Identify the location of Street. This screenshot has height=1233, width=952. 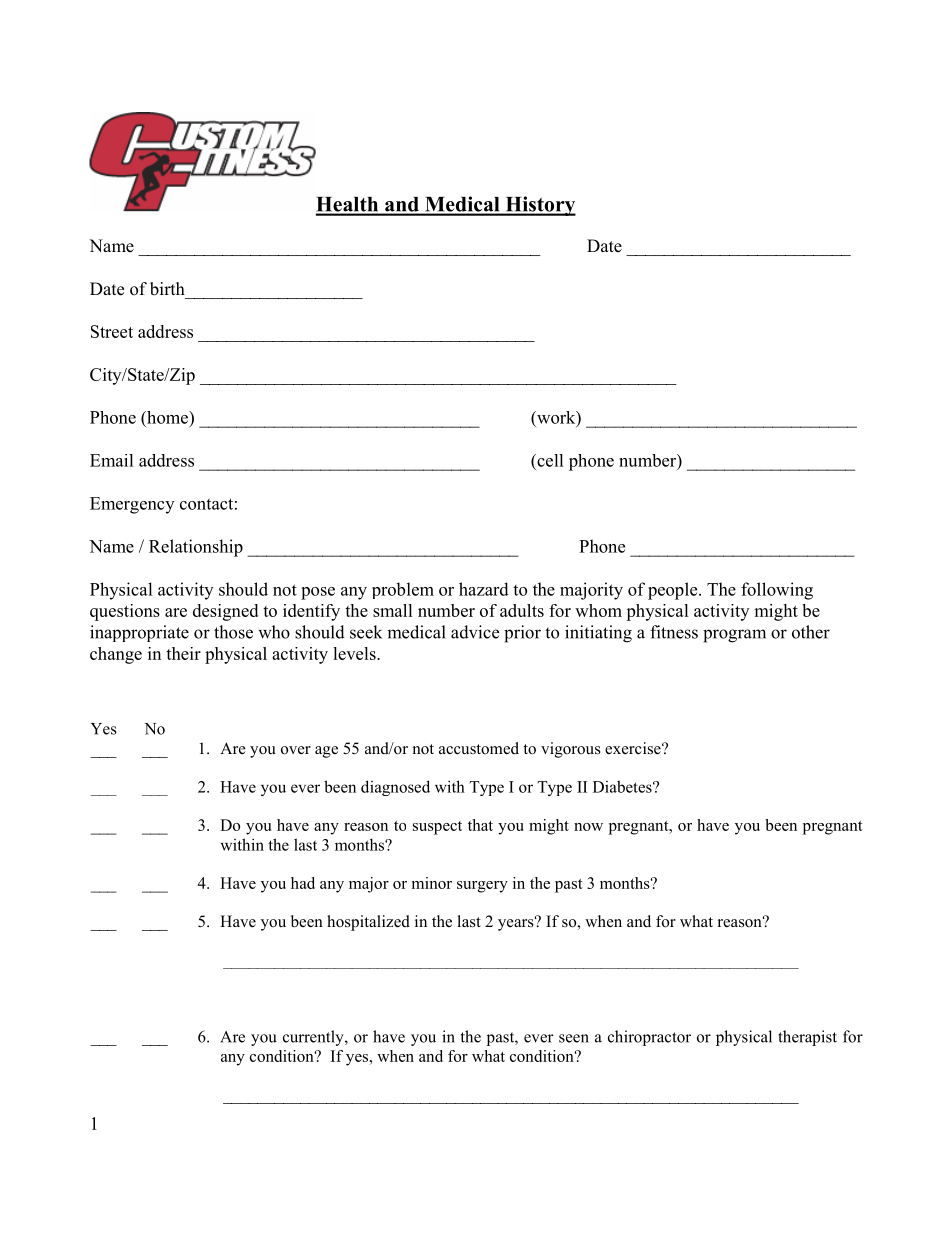
(112, 331).
